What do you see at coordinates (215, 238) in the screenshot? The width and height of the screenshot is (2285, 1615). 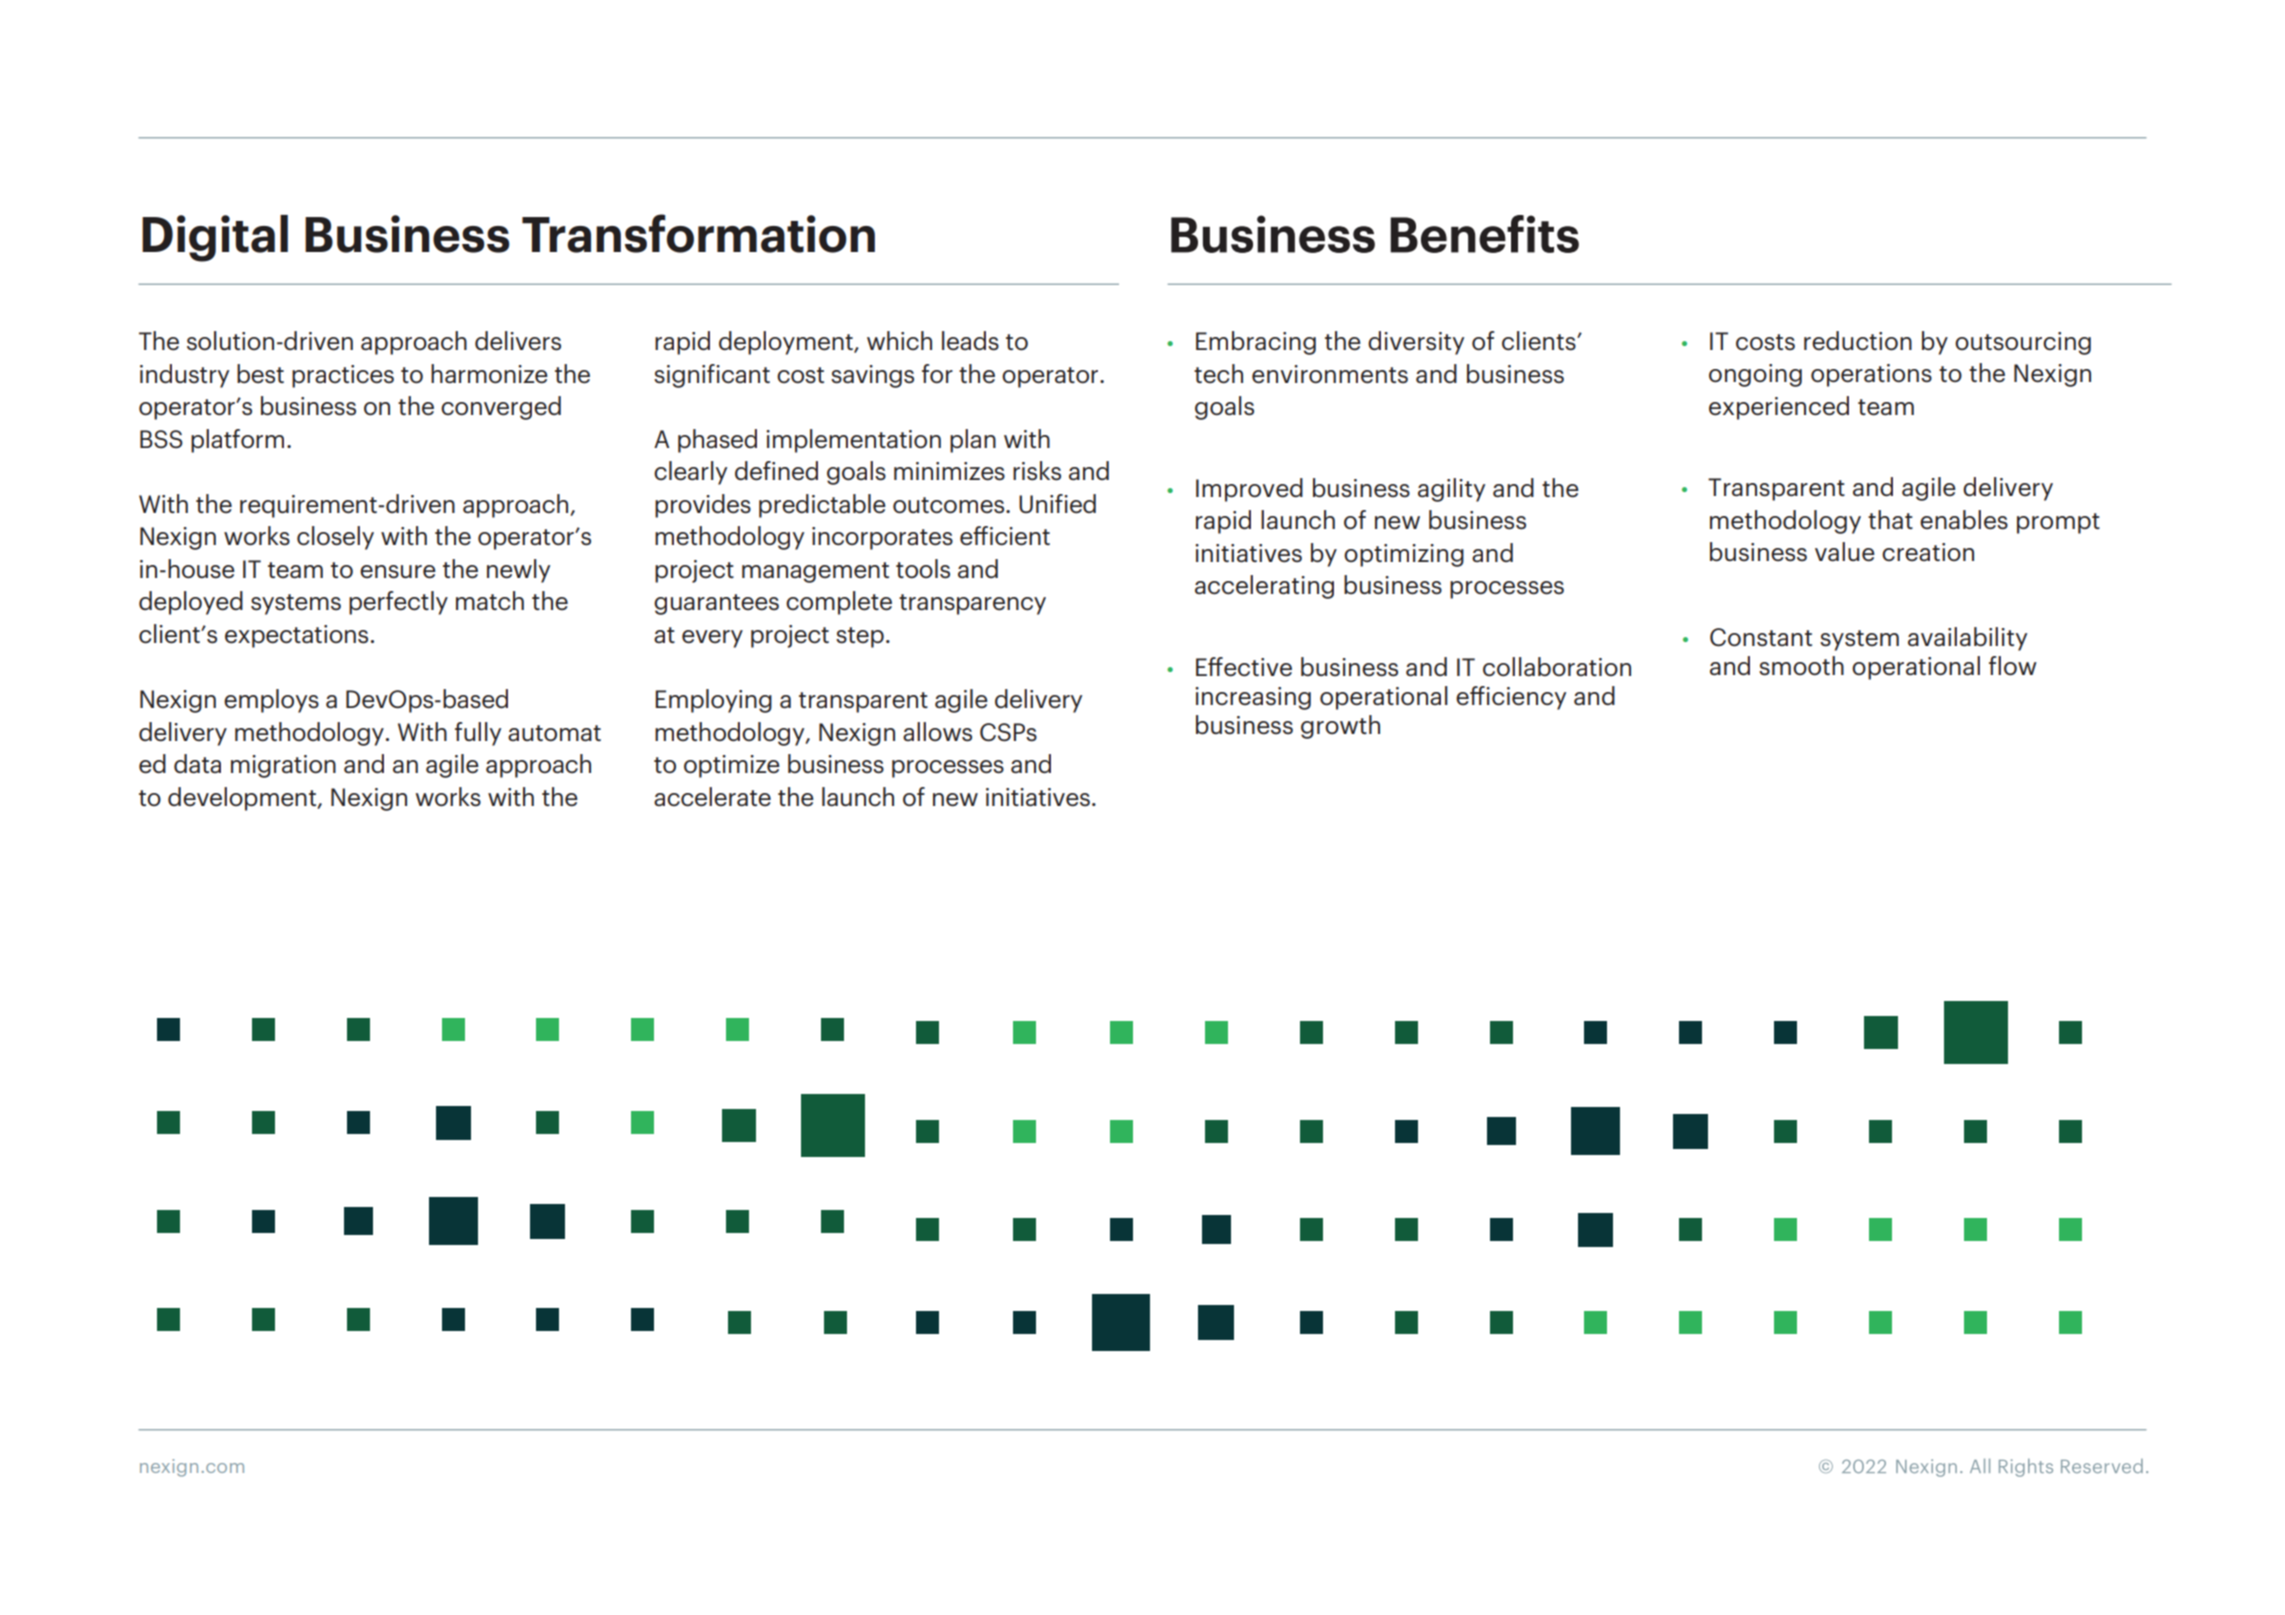 I see `Digital` at bounding box center [215, 238].
